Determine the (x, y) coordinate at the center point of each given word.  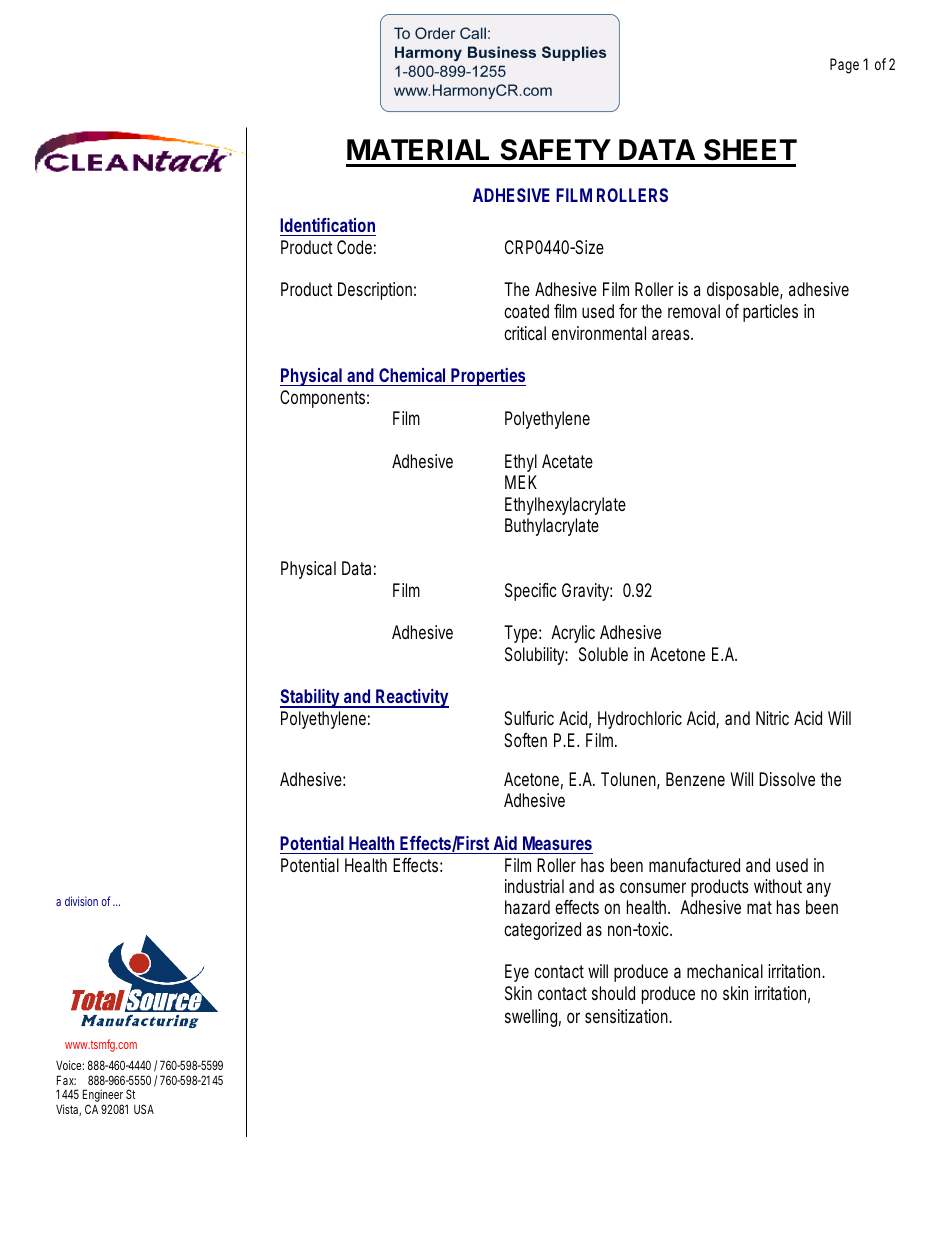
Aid (505, 843)
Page (844, 66)
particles (770, 313)
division (81, 901)
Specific (531, 592)
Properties (488, 377)
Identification (327, 225)
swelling (533, 1018)
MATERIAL (418, 149)
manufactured (694, 865)
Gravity (587, 592)
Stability (311, 698)
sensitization (628, 1016)
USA (144, 1109)
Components (324, 399)
